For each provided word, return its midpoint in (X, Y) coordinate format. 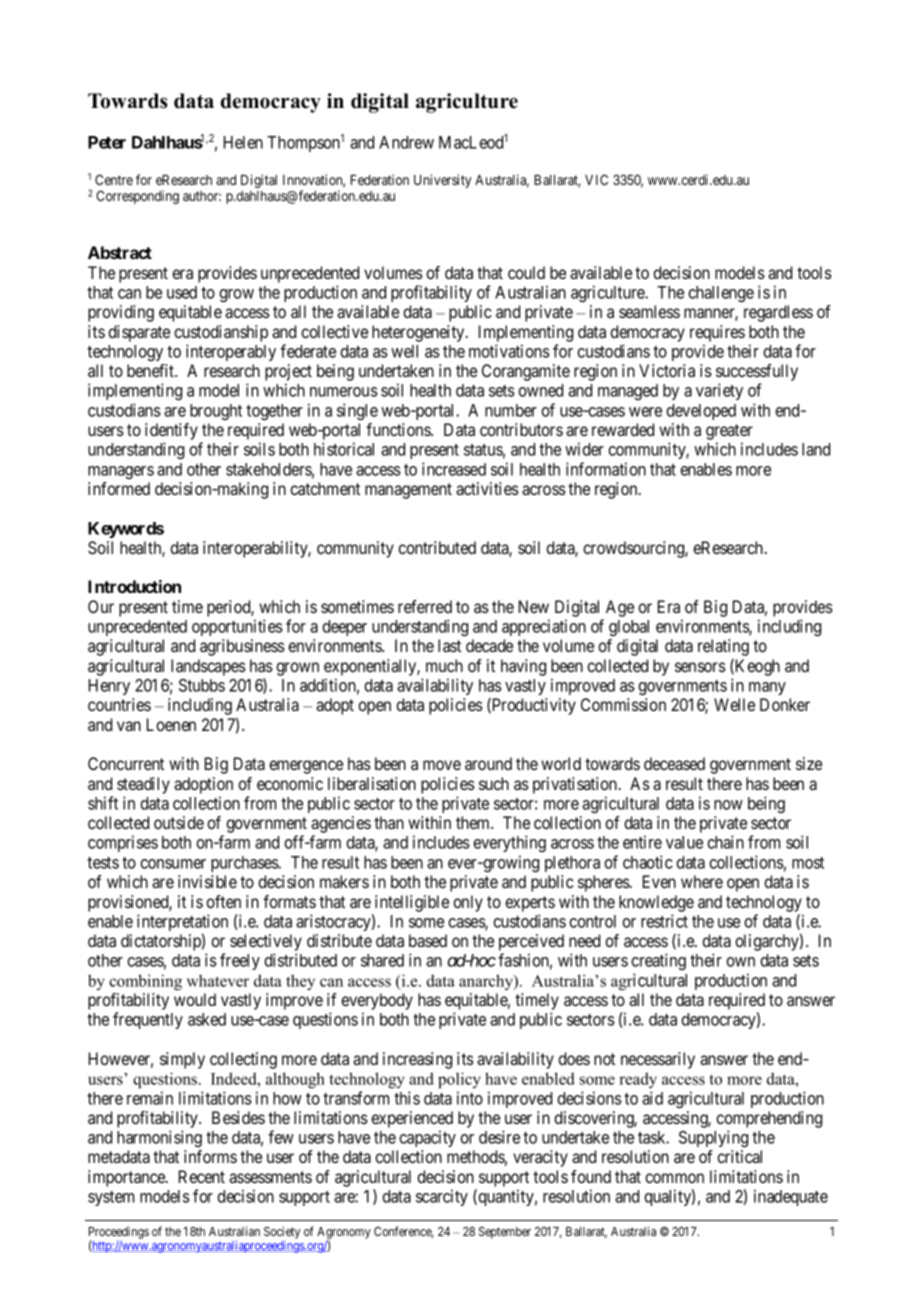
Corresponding (137, 197)
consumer (173, 864)
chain (725, 842)
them (474, 822)
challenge (721, 294)
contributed (437, 547)
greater (729, 433)
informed (119, 488)
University (442, 181)
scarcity (442, 1197)
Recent (202, 1176)
